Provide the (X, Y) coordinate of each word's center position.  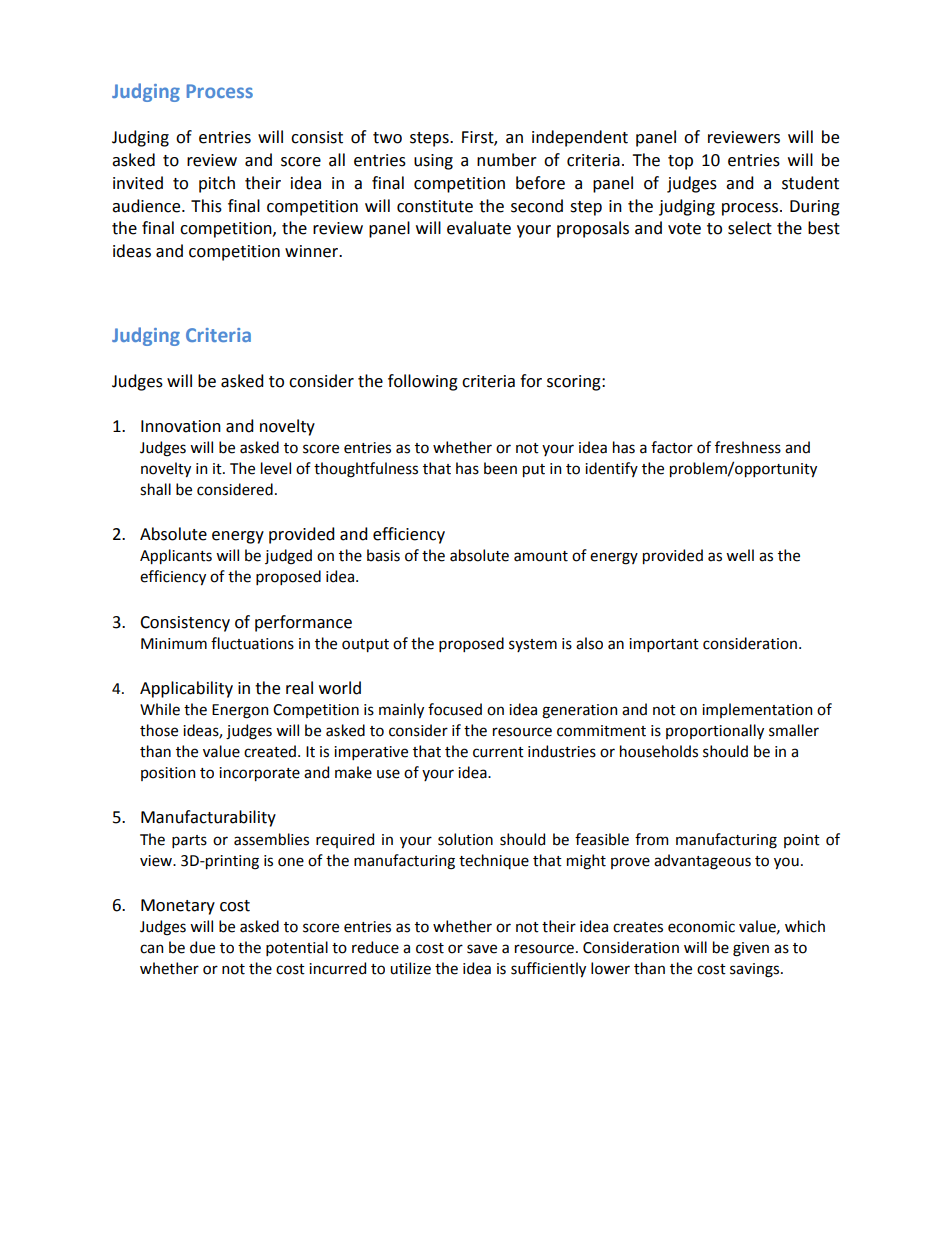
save (482, 949)
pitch (217, 184)
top (680, 162)
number (507, 160)
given (751, 949)
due (202, 947)
